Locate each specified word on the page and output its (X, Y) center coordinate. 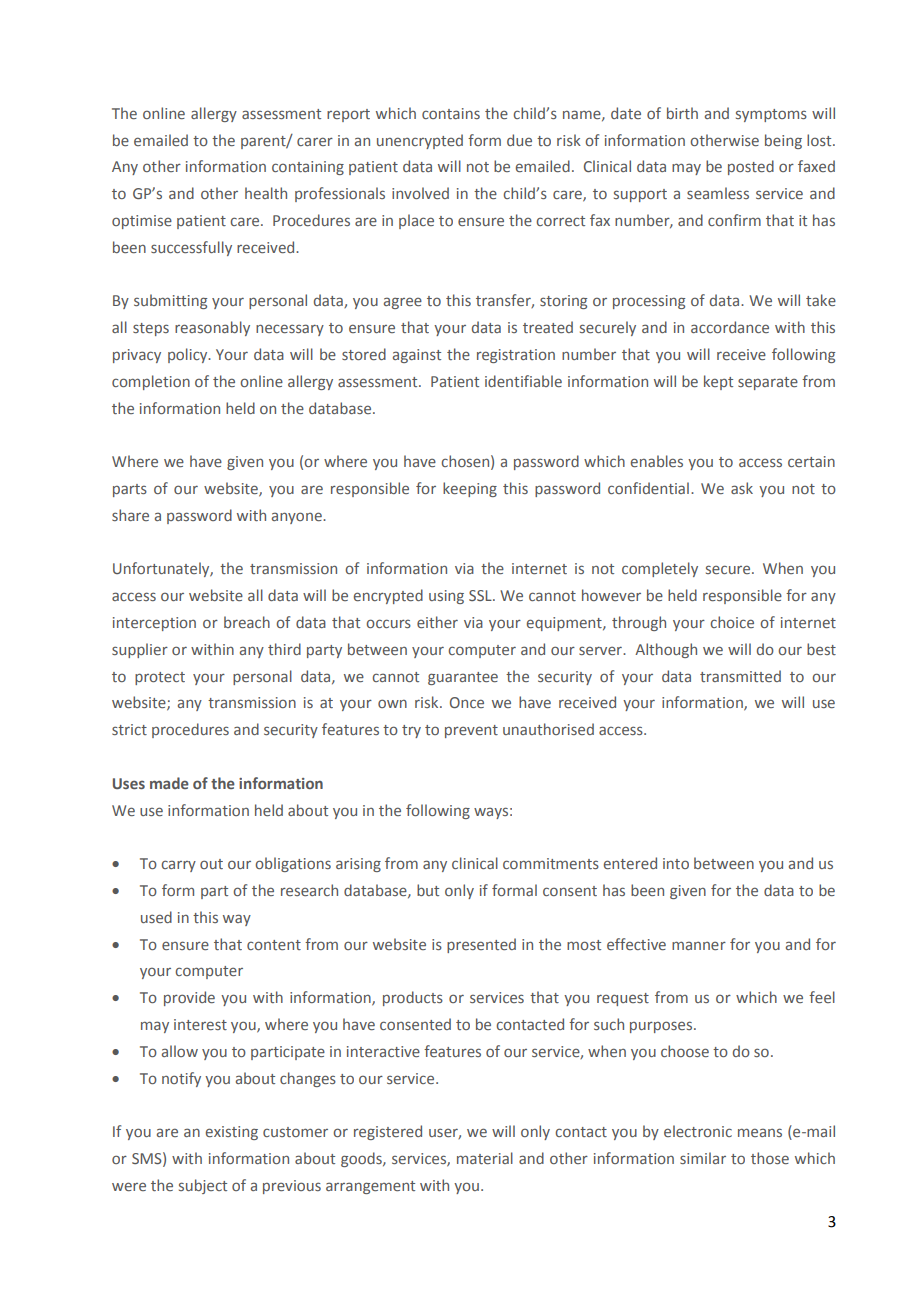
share (130, 515)
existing (232, 1133)
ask (742, 488)
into (676, 863)
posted (751, 167)
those (770, 1158)
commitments (551, 863)
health (266, 193)
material (485, 1158)
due (519, 140)
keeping (470, 489)
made (169, 783)
